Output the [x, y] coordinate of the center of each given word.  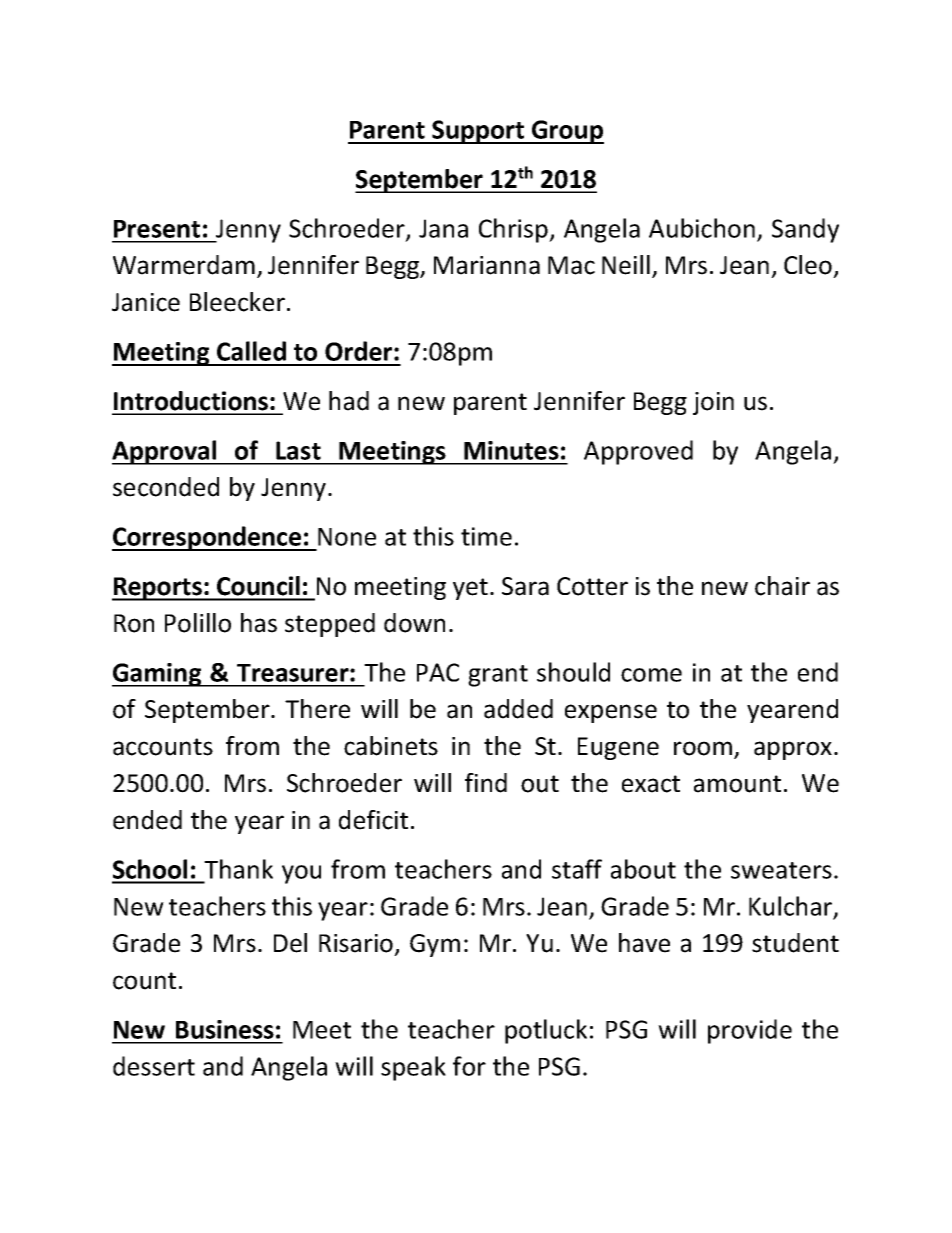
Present [157, 229]
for [469, 1066]
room [703, 748]
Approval [165, 452]
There [317, 709]
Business [225, 1029]
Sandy [805, 230]
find [486, 783]
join [713, 403]
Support [478, 132]
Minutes [511, 450]
